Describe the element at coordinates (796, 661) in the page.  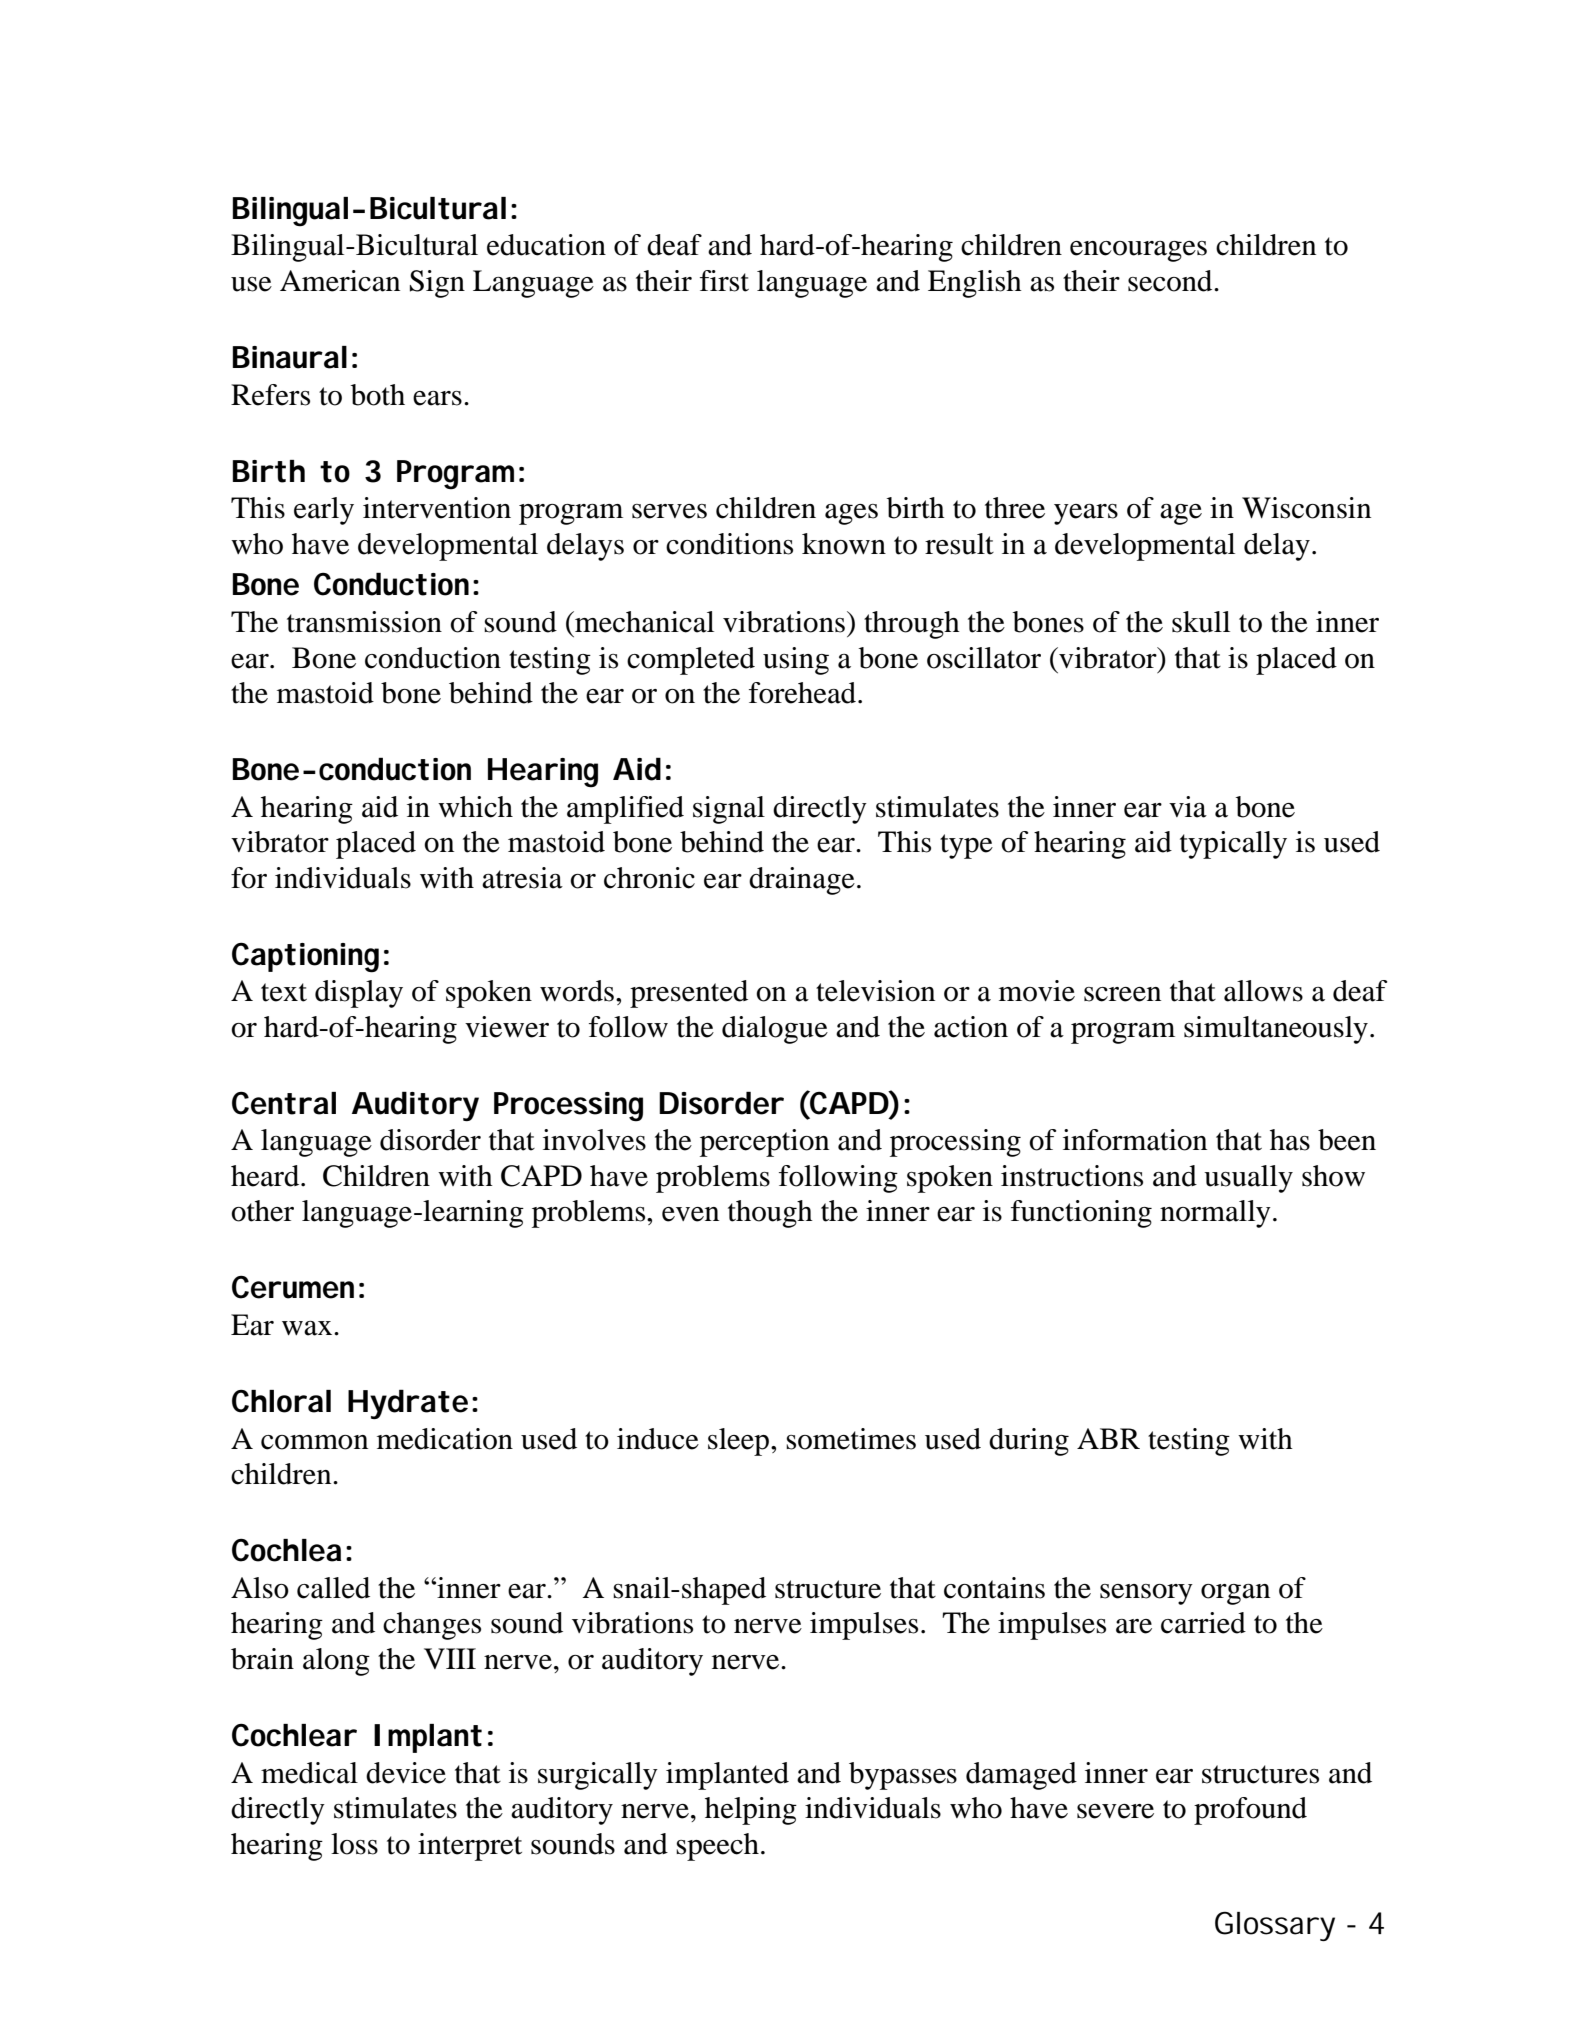
I see `using` at that location.
